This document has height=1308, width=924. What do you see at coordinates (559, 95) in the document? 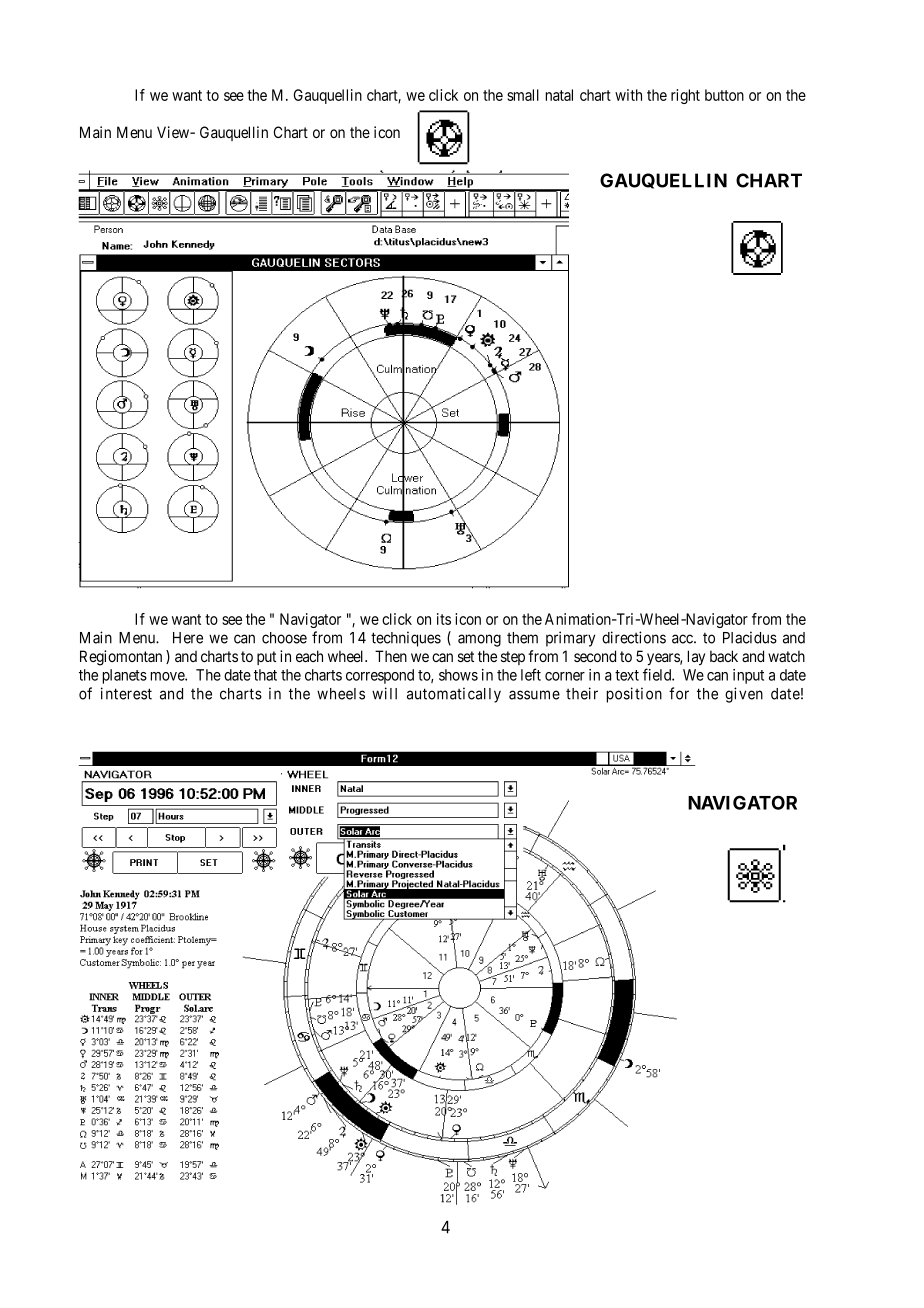
I see `natal` at bounding box center [559, 95].
